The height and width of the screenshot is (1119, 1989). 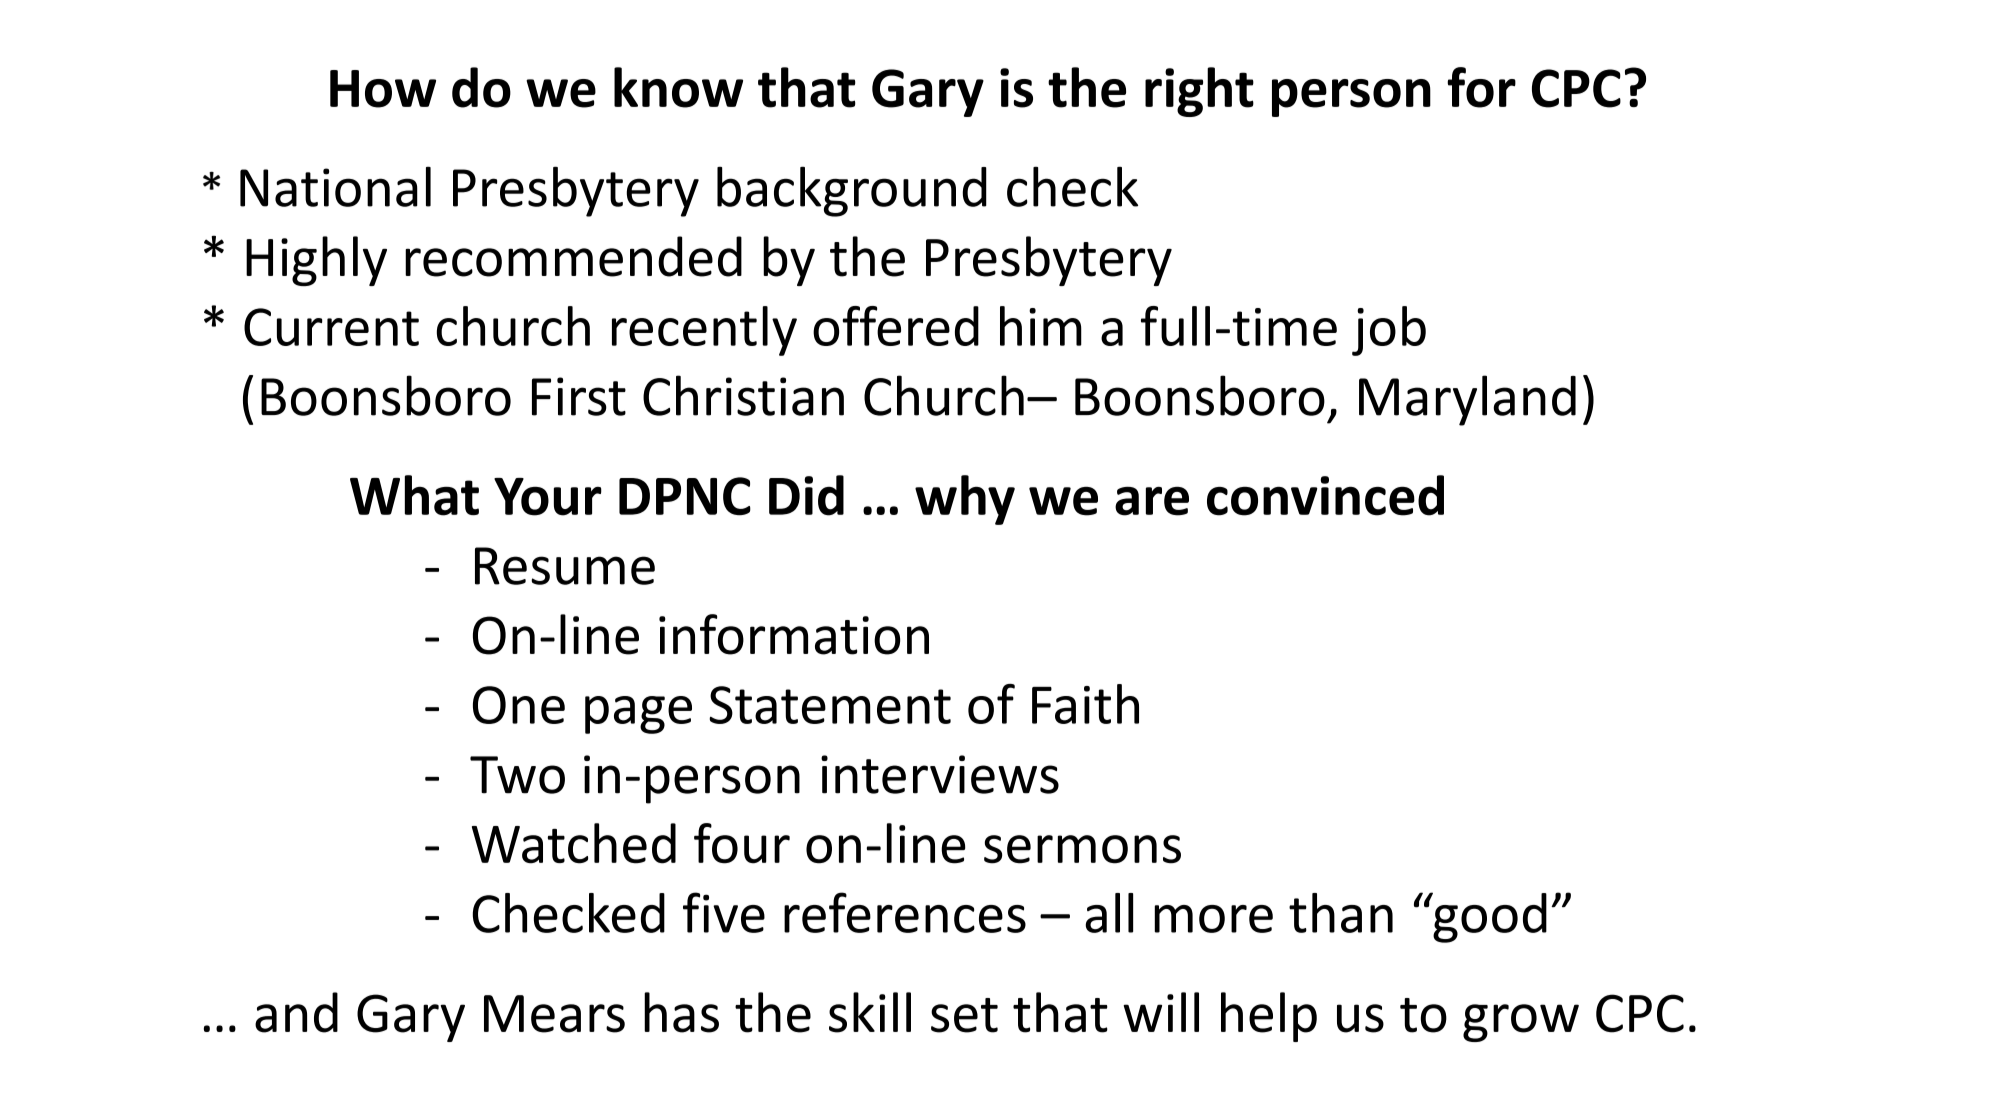 What do you see at coordinates (852, 191) in the screenshot?
I see `background` at bounding box center [852, 191].
